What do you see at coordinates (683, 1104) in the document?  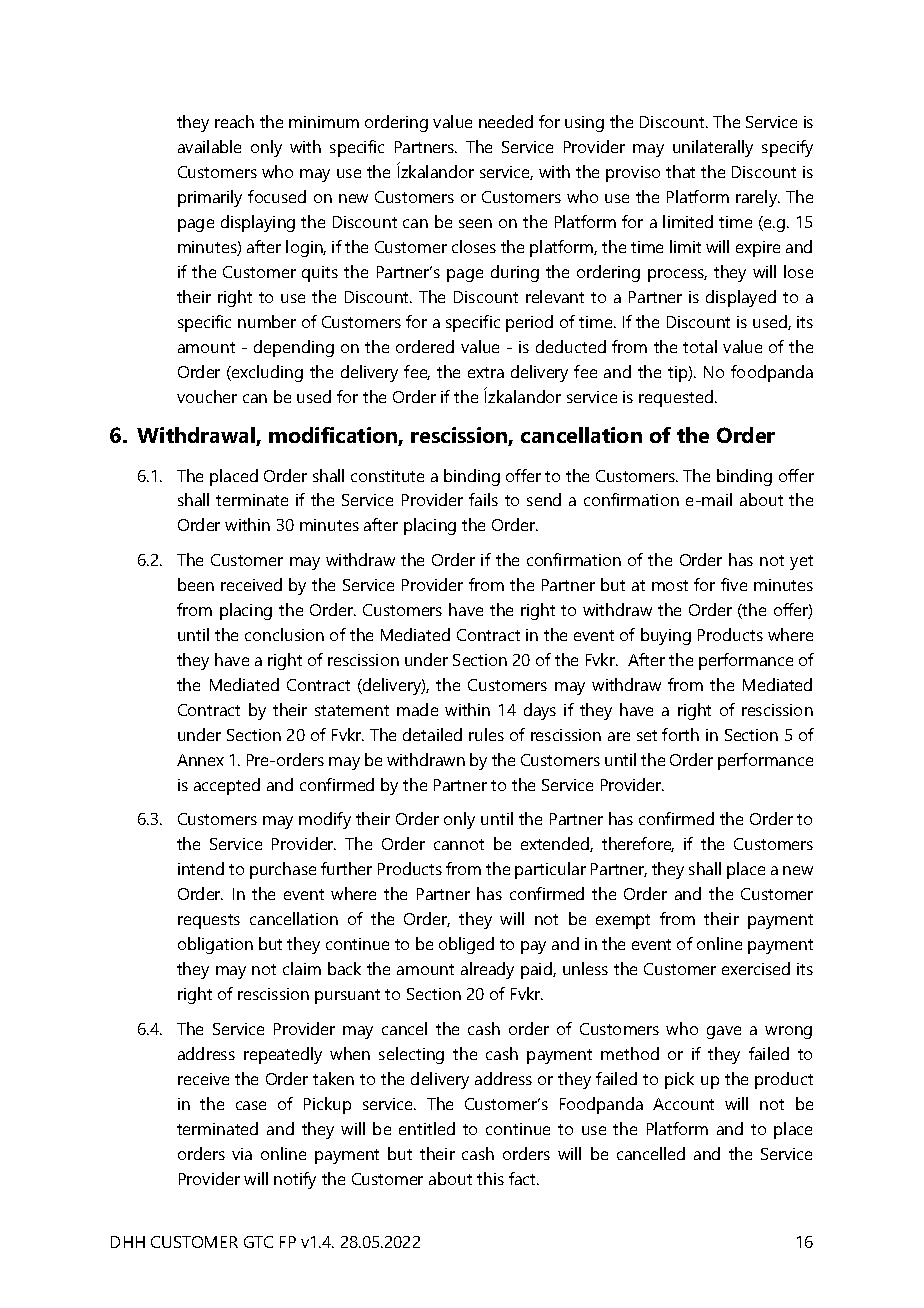 I see `Account` at bounding box center [683, 1104].
